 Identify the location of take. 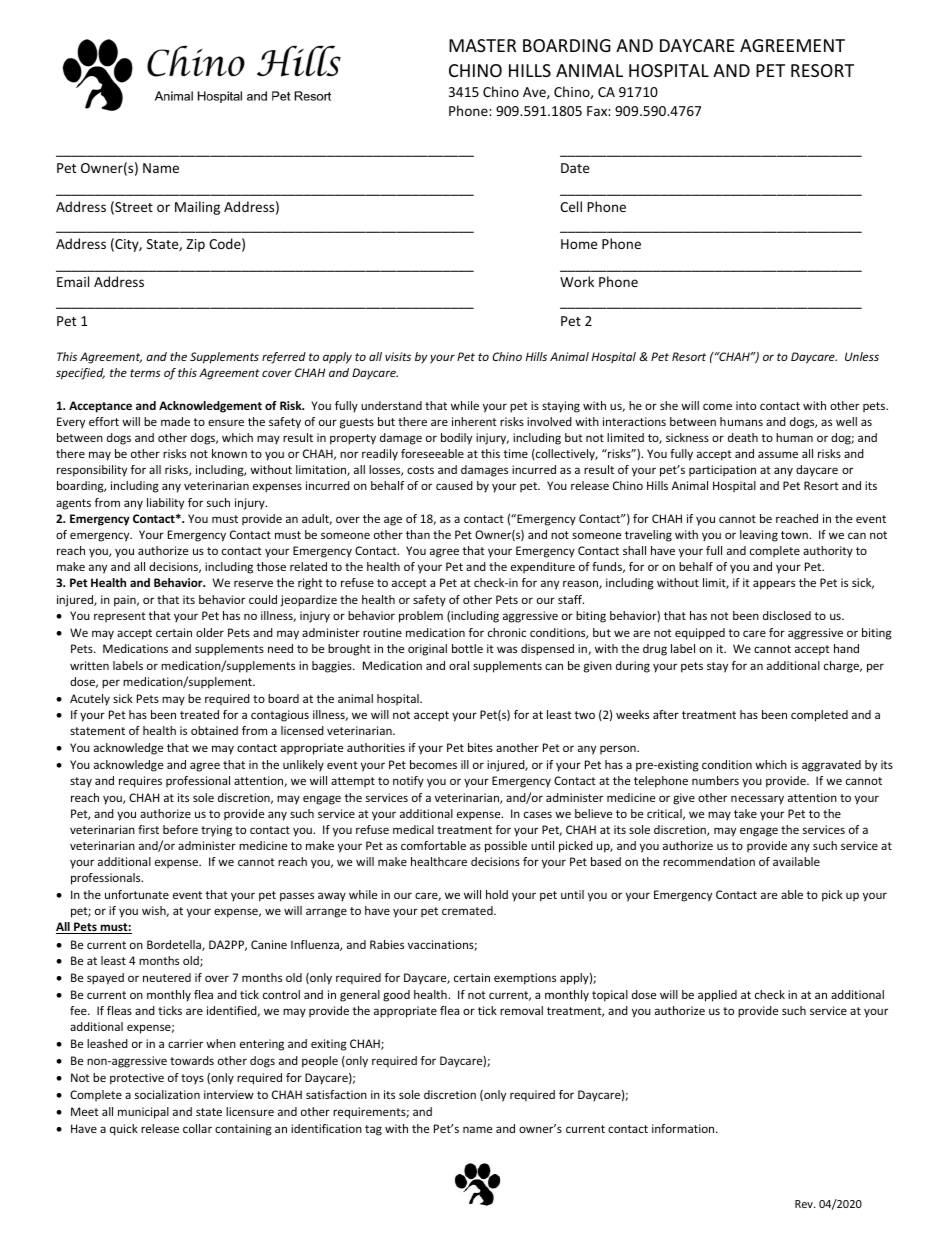
(745, 813).
